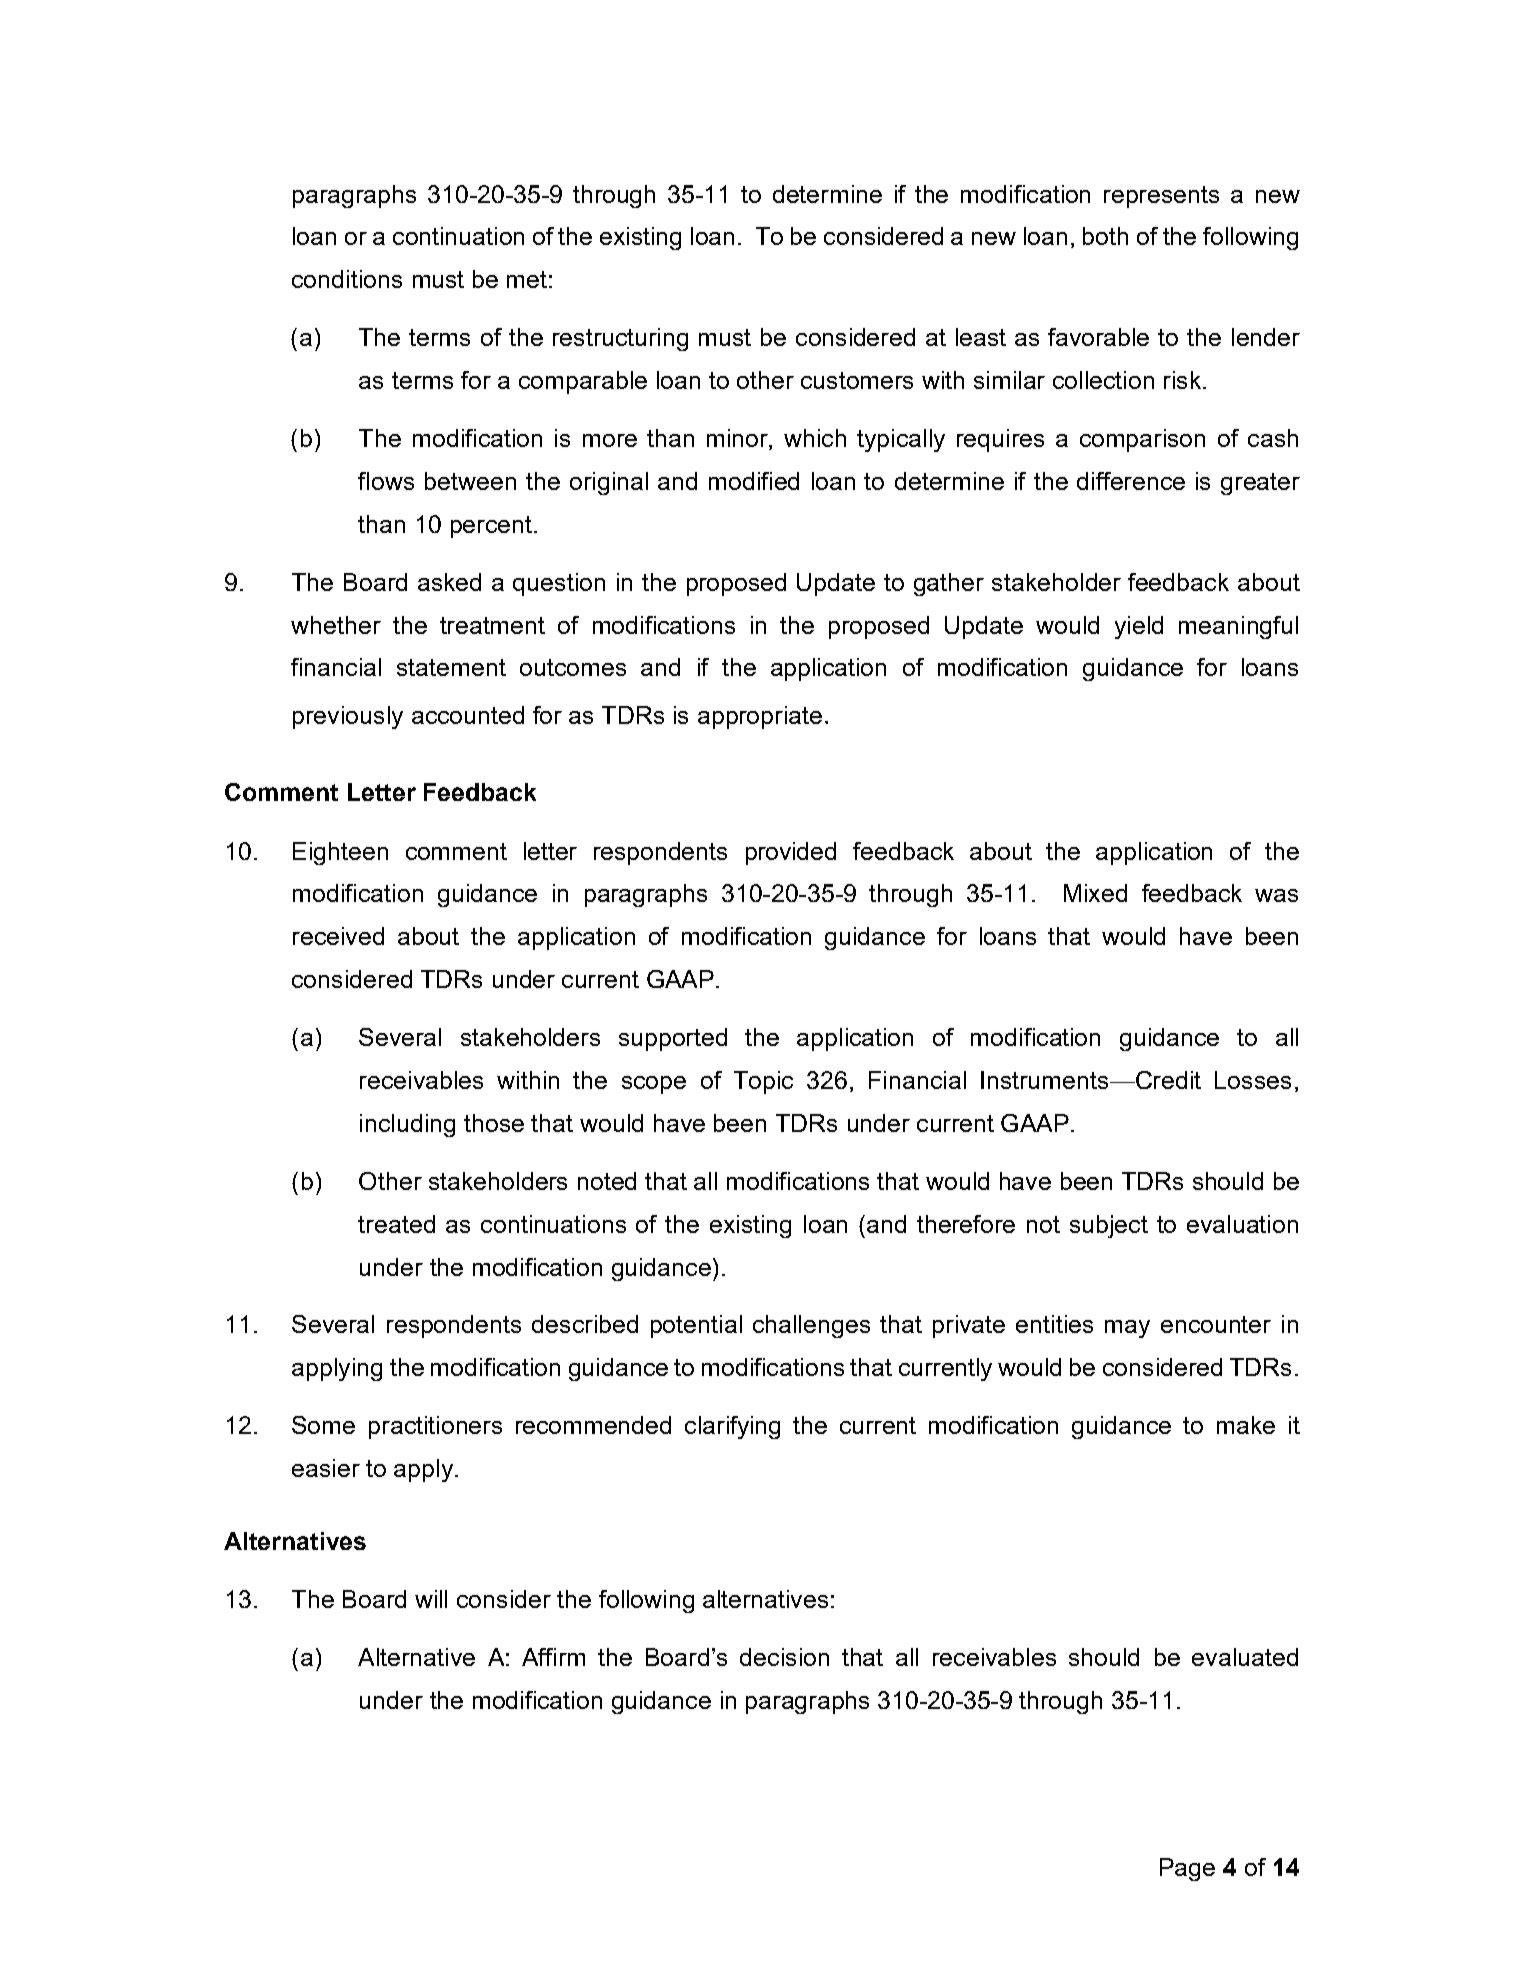  Describe the element at coordinates (857, 380) in the screenshot. I see `customers` at that location.
